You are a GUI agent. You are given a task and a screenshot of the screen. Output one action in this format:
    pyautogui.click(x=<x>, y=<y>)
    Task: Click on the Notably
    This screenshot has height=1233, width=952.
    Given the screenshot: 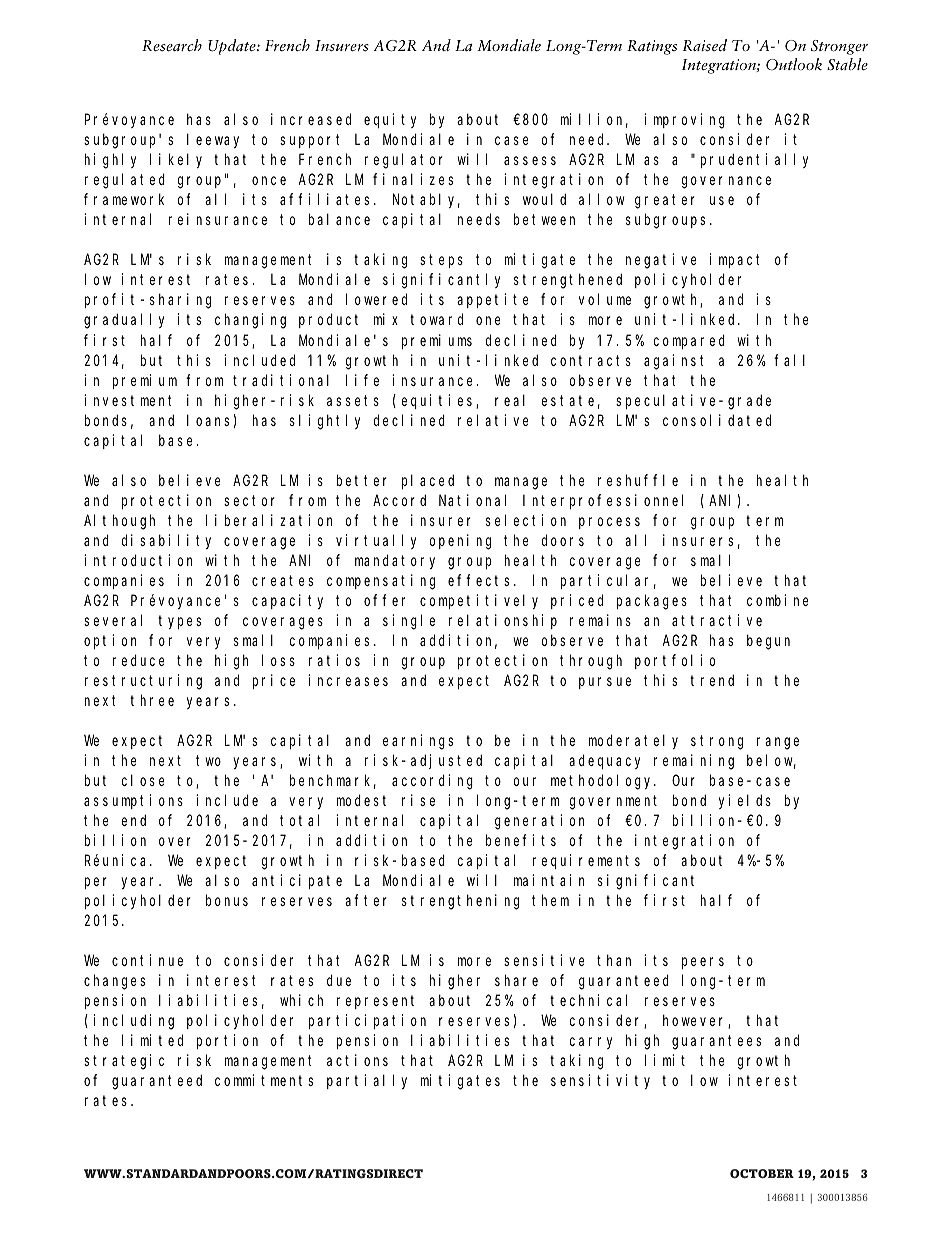 What is the action you would take?
    pyautogui.click(x=426, y=201)
